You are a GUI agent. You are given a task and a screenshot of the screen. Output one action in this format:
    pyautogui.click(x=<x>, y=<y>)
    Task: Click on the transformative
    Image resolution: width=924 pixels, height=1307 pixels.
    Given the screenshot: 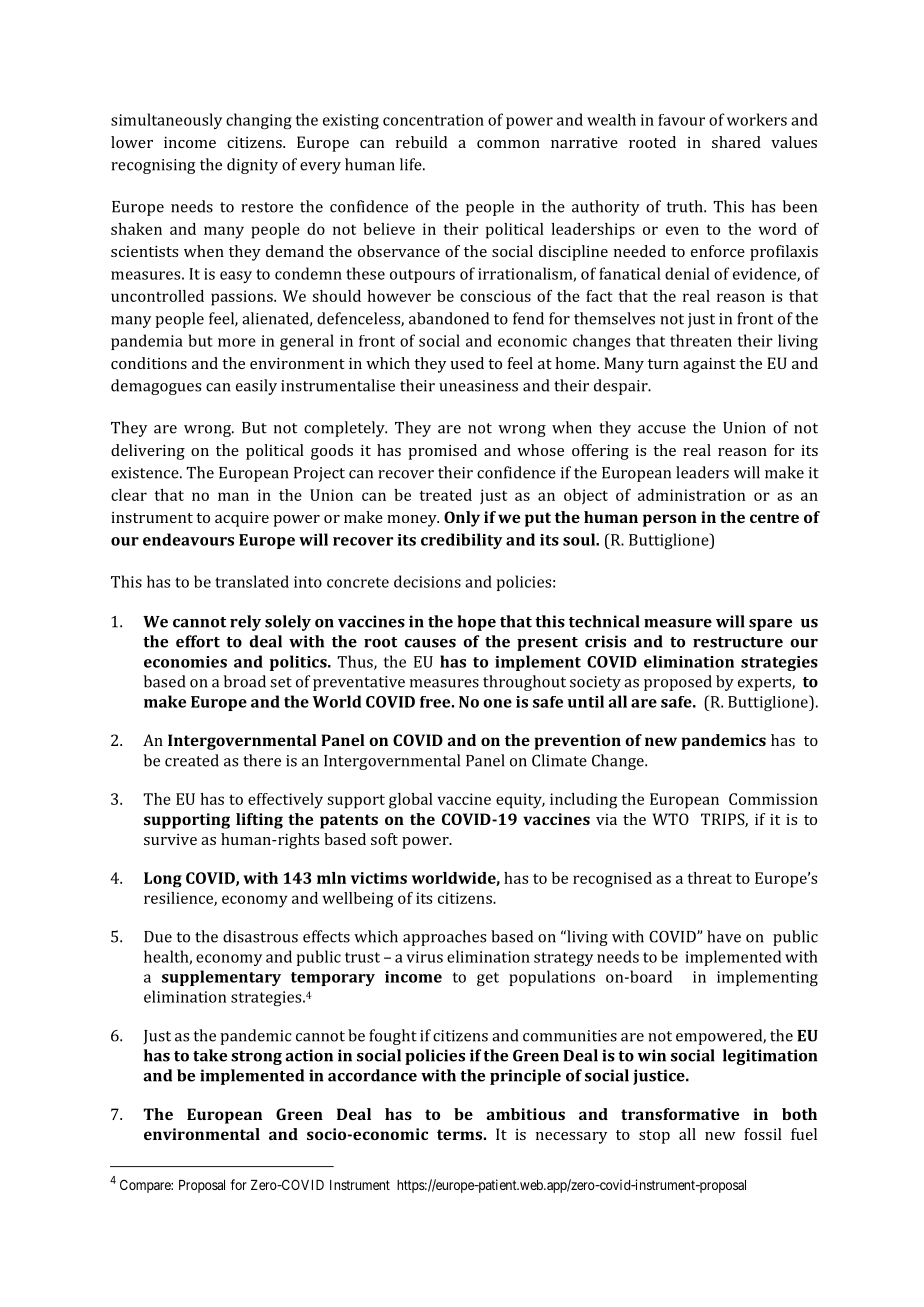 What is the action you would take?
    pyautogui.click(x=680, y=1114)
